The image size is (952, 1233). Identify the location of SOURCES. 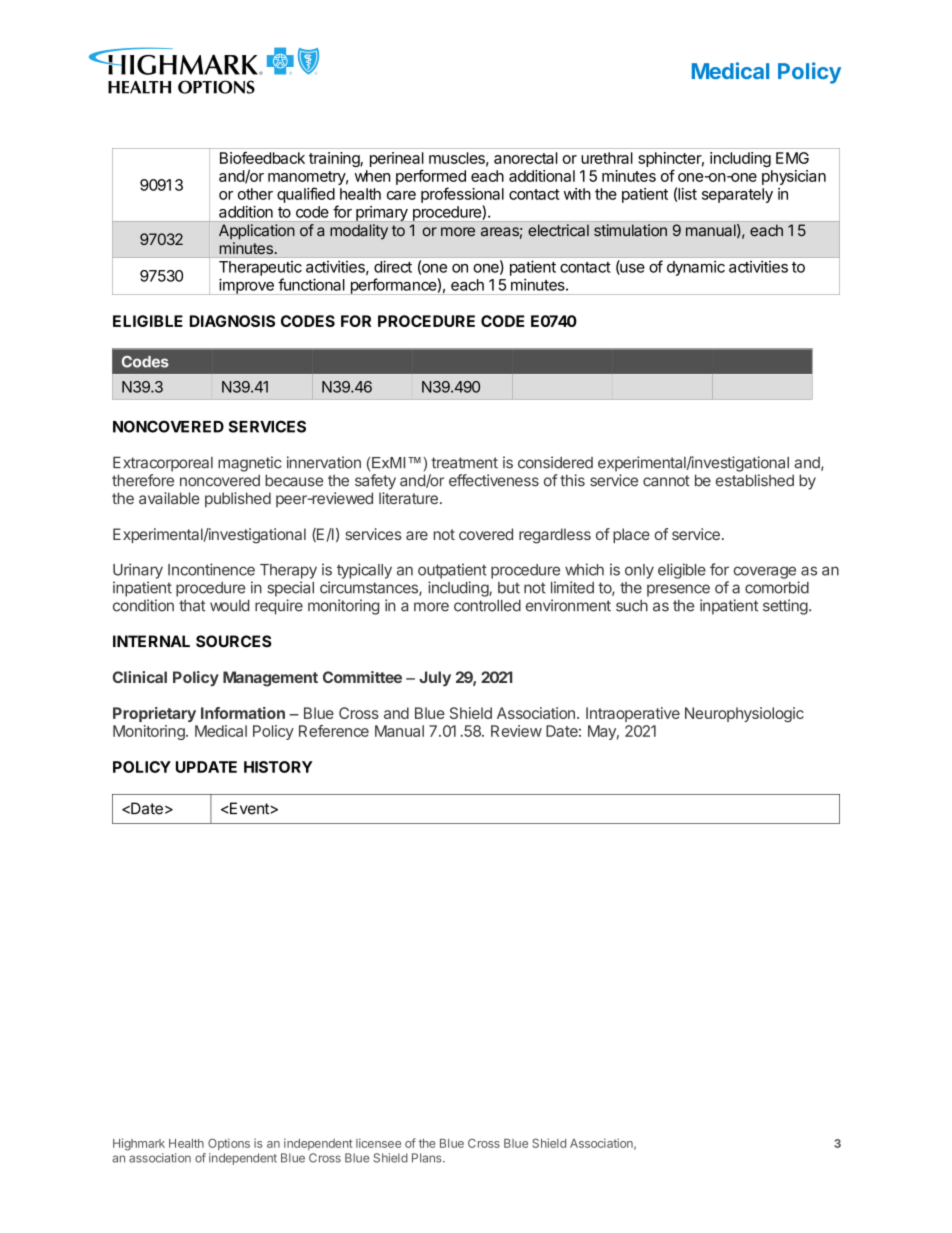
(234, 641).
